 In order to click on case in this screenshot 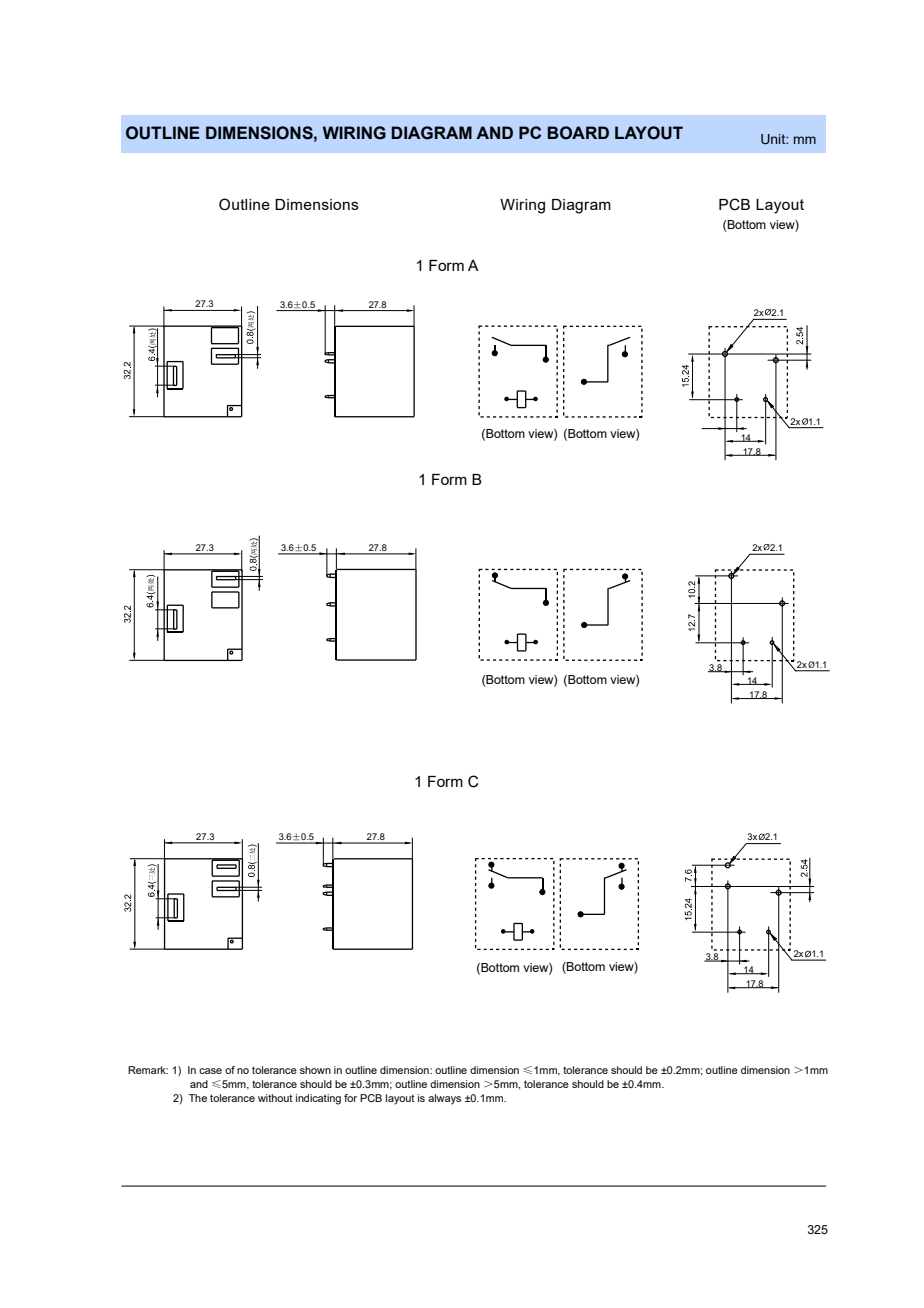, I will do `click(210, 1071)`.
